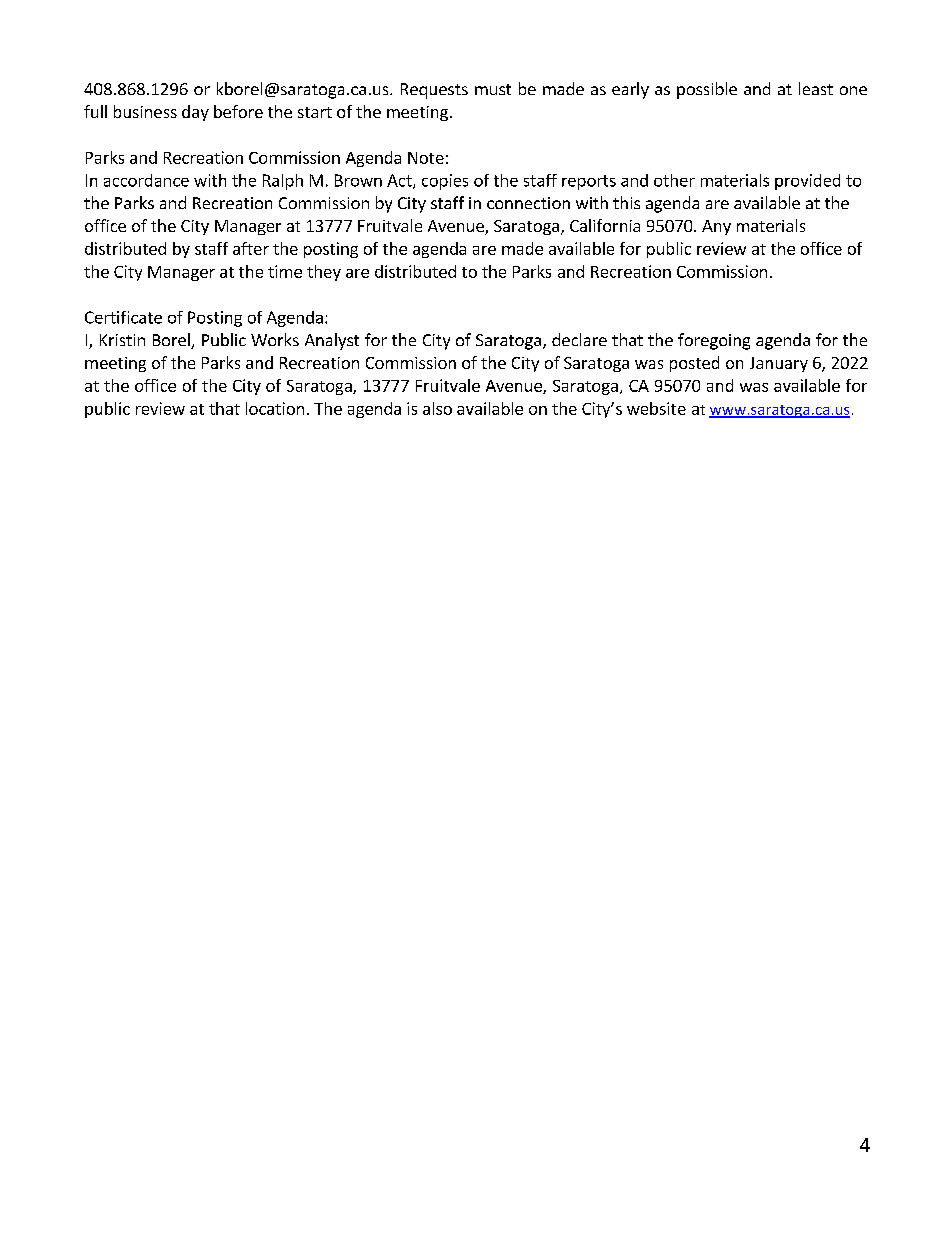  What do you see at coordinates (707, 90) in the screenshot?
I see `possible` at bounding box center [707, 90].
